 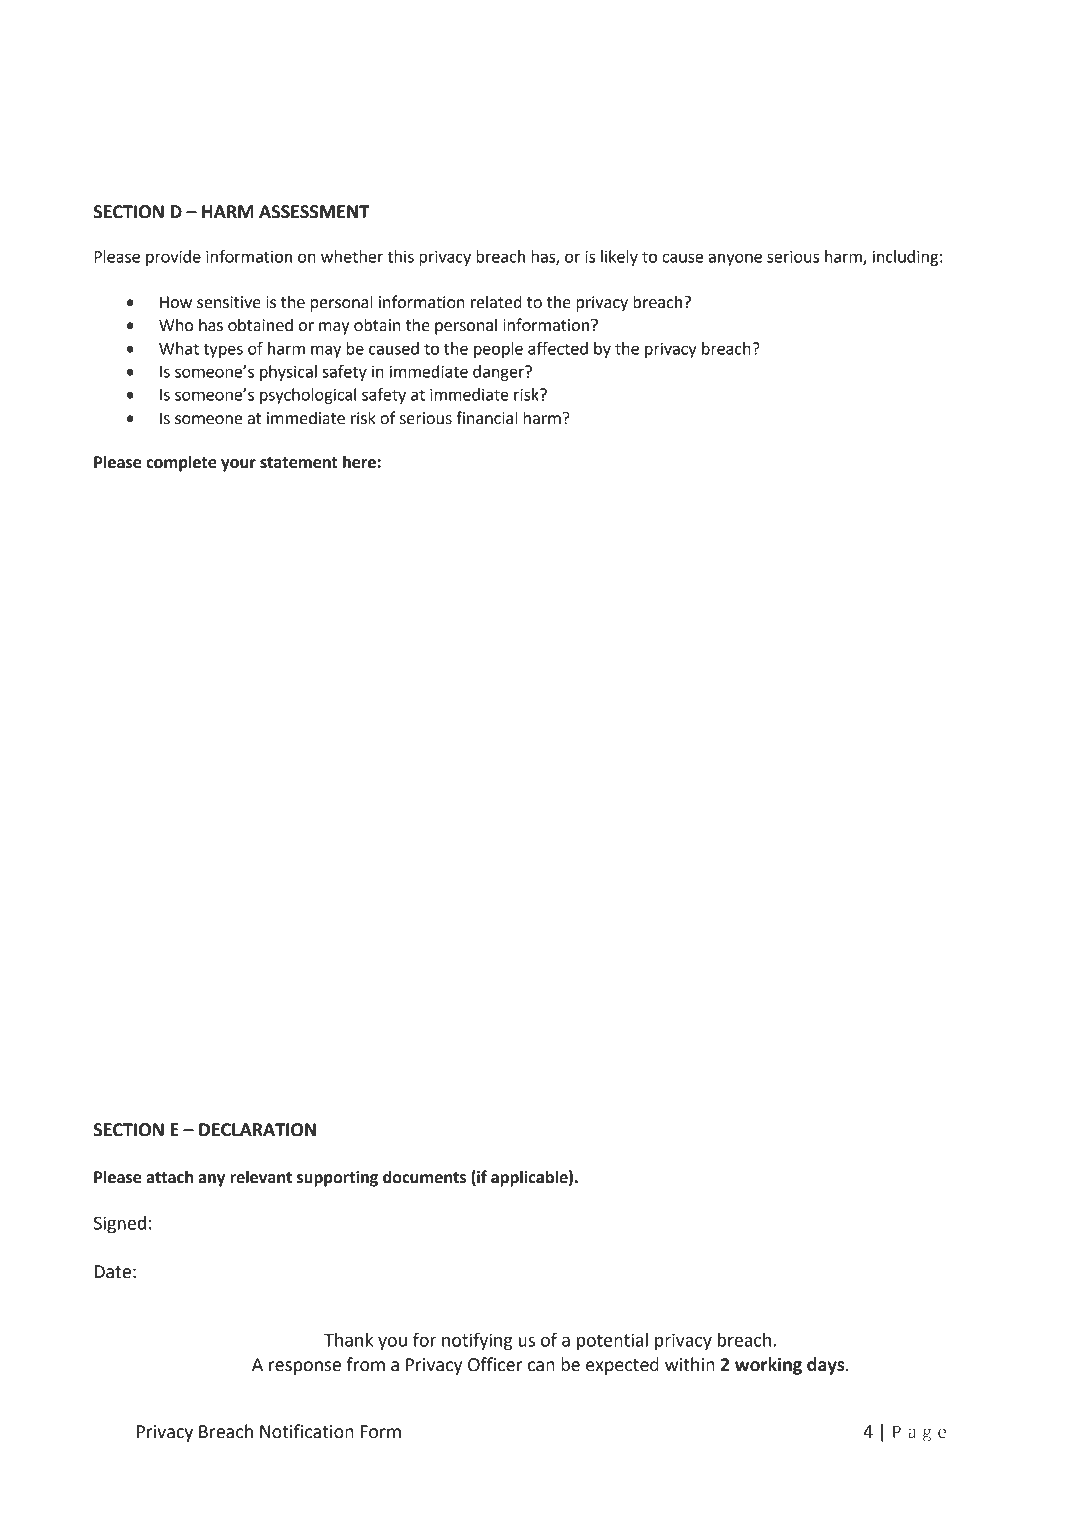 I want to click on response, so click(x=305, y=1368).
